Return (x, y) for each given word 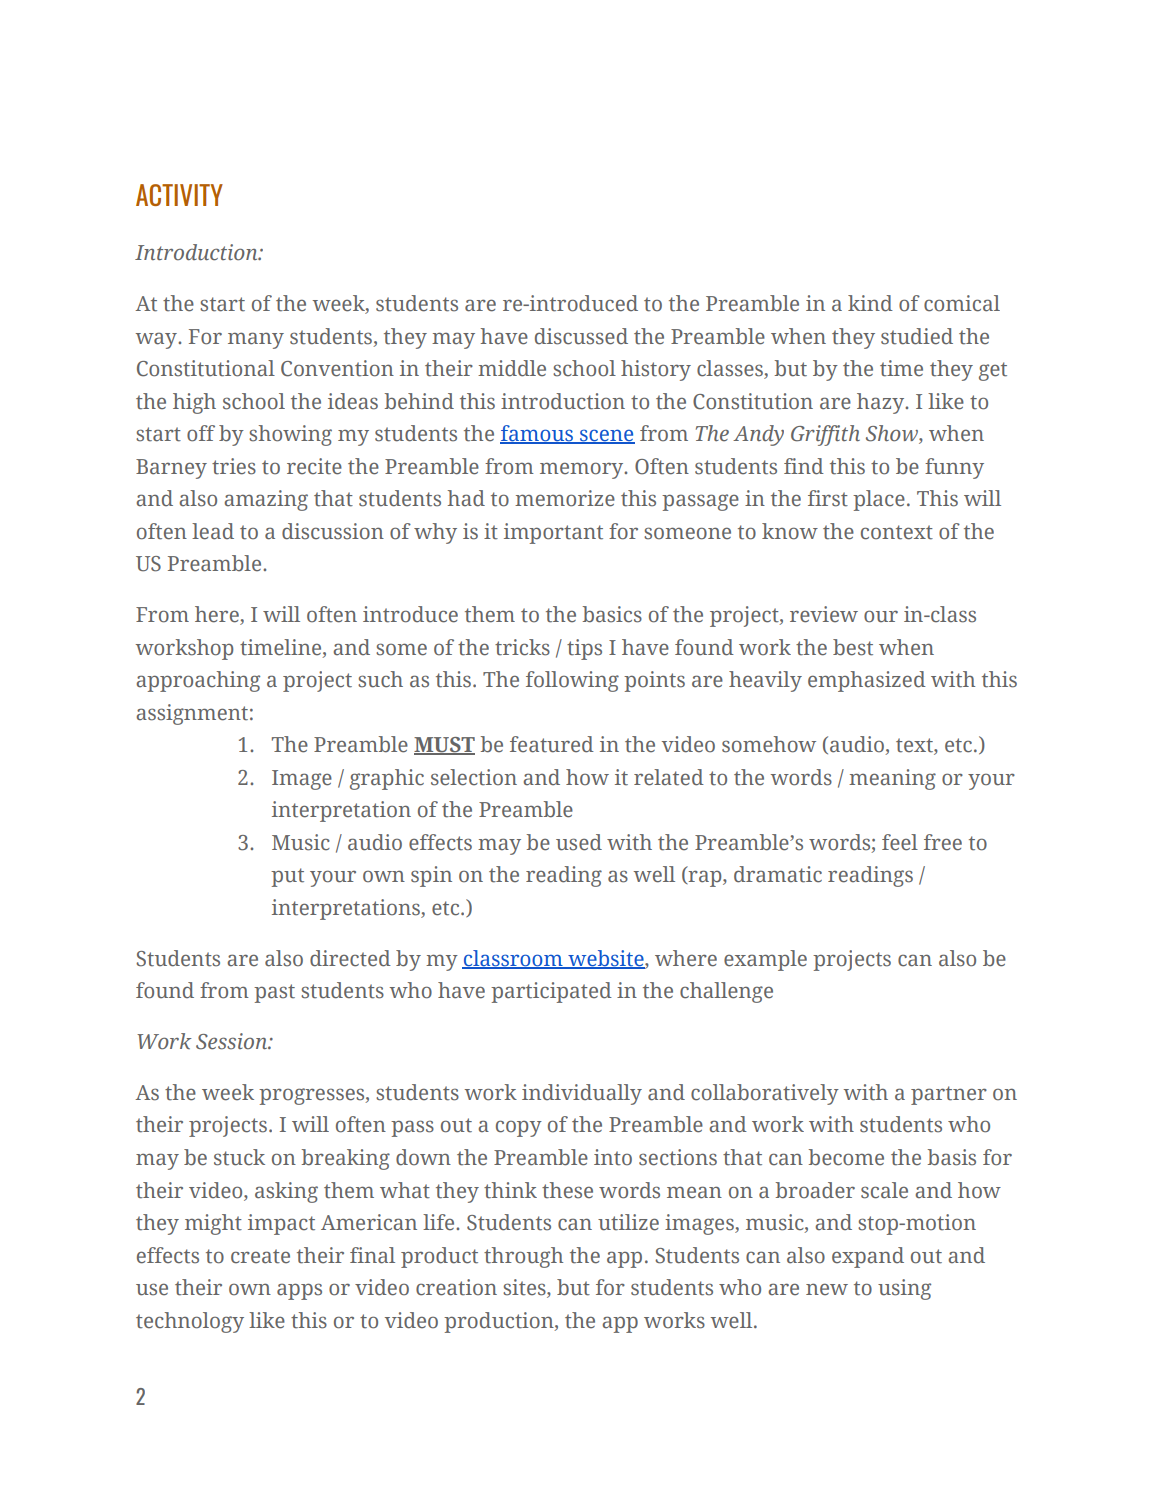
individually (582, 1094)
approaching (198, 681)
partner (949, 1095)
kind (870, 303)
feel (900, 842)
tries (234, 466)
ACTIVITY (179, 195)
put (287, 877)
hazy (882, 403)
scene (606, 436)
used (579, 842)
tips (584, 649)
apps (299, 1291)
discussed (581, 336)
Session (233, 1041)
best (853, 647)
